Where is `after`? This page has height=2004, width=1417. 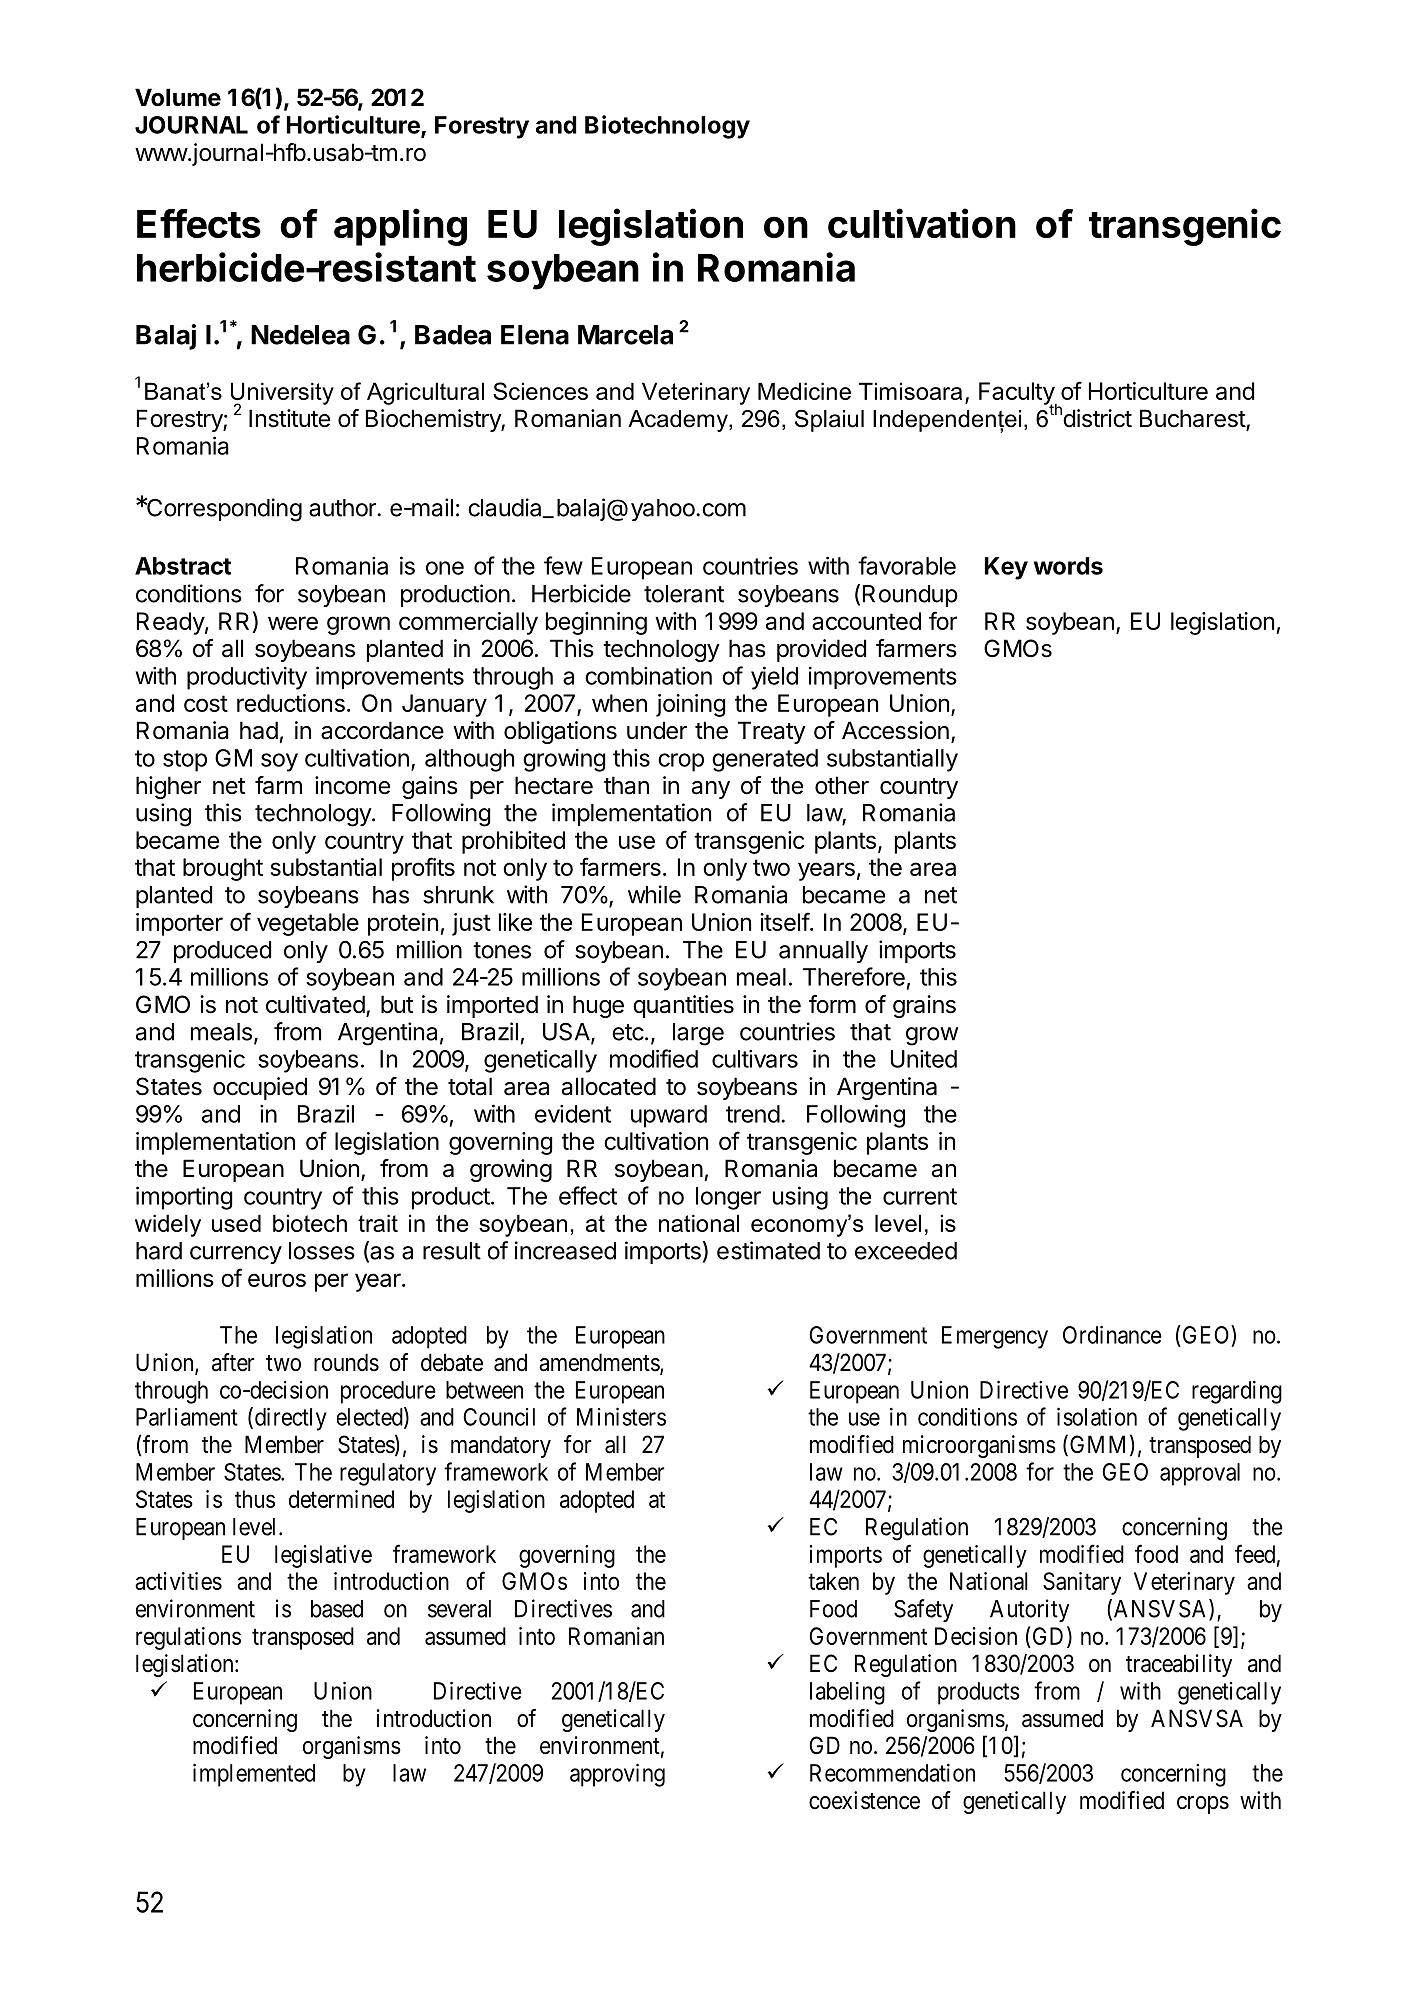
after is located at coordinates (233, 1362).
